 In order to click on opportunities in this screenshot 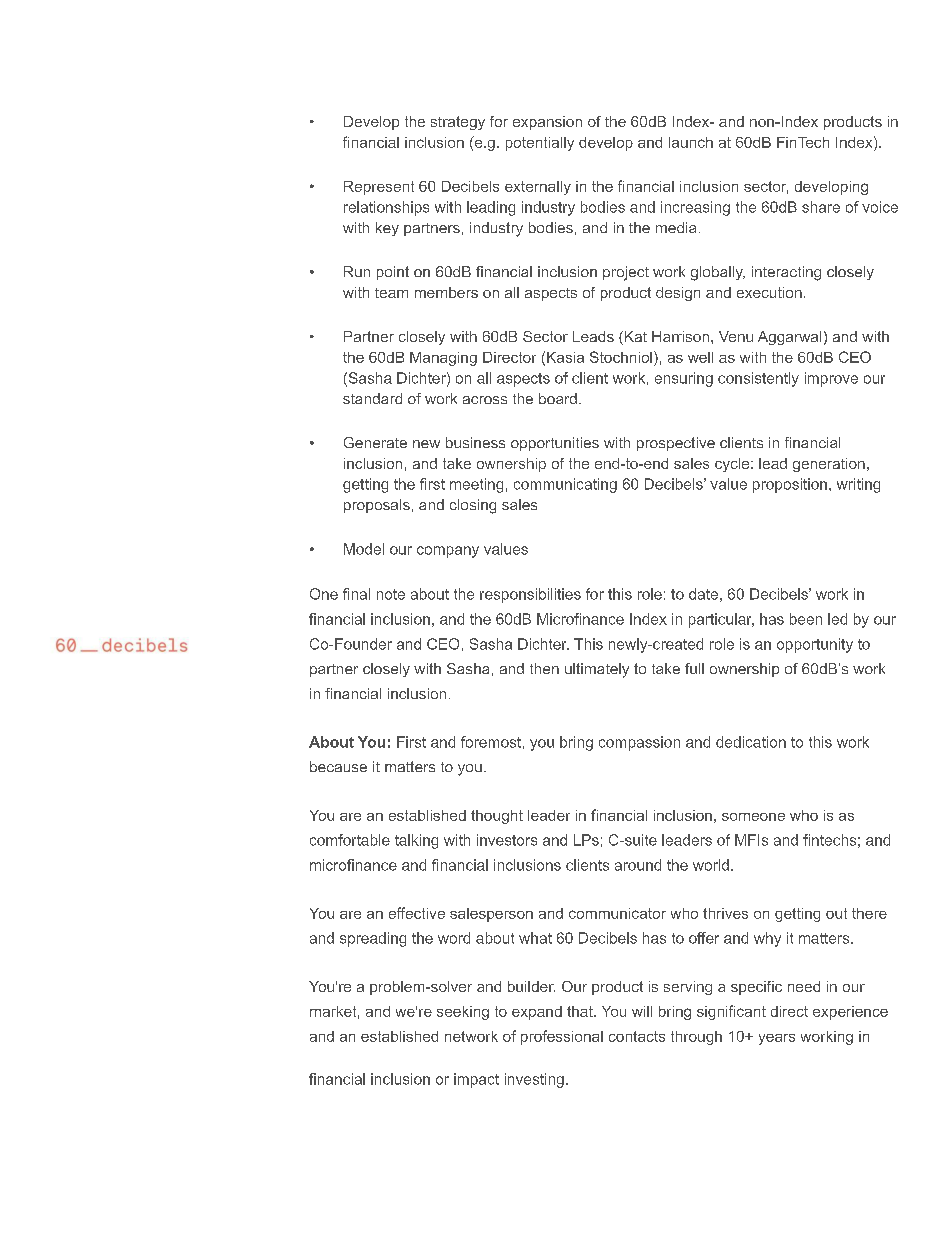, I will do `click(555, 444)`.
